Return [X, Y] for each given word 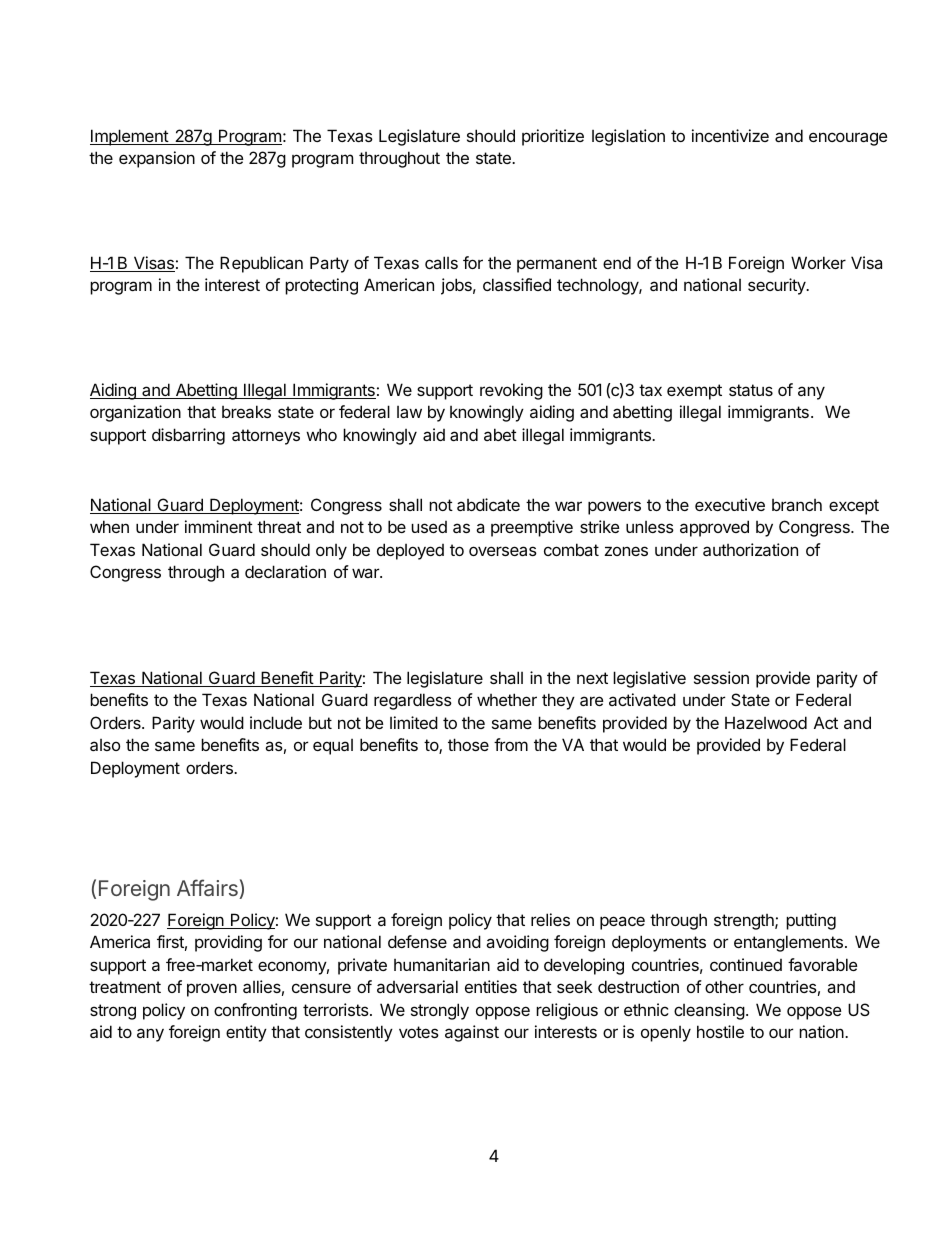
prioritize [553, 137]
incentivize [730, 135]
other [724, 986]
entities [491, 986]
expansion [157, 159]
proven [212, 990]
